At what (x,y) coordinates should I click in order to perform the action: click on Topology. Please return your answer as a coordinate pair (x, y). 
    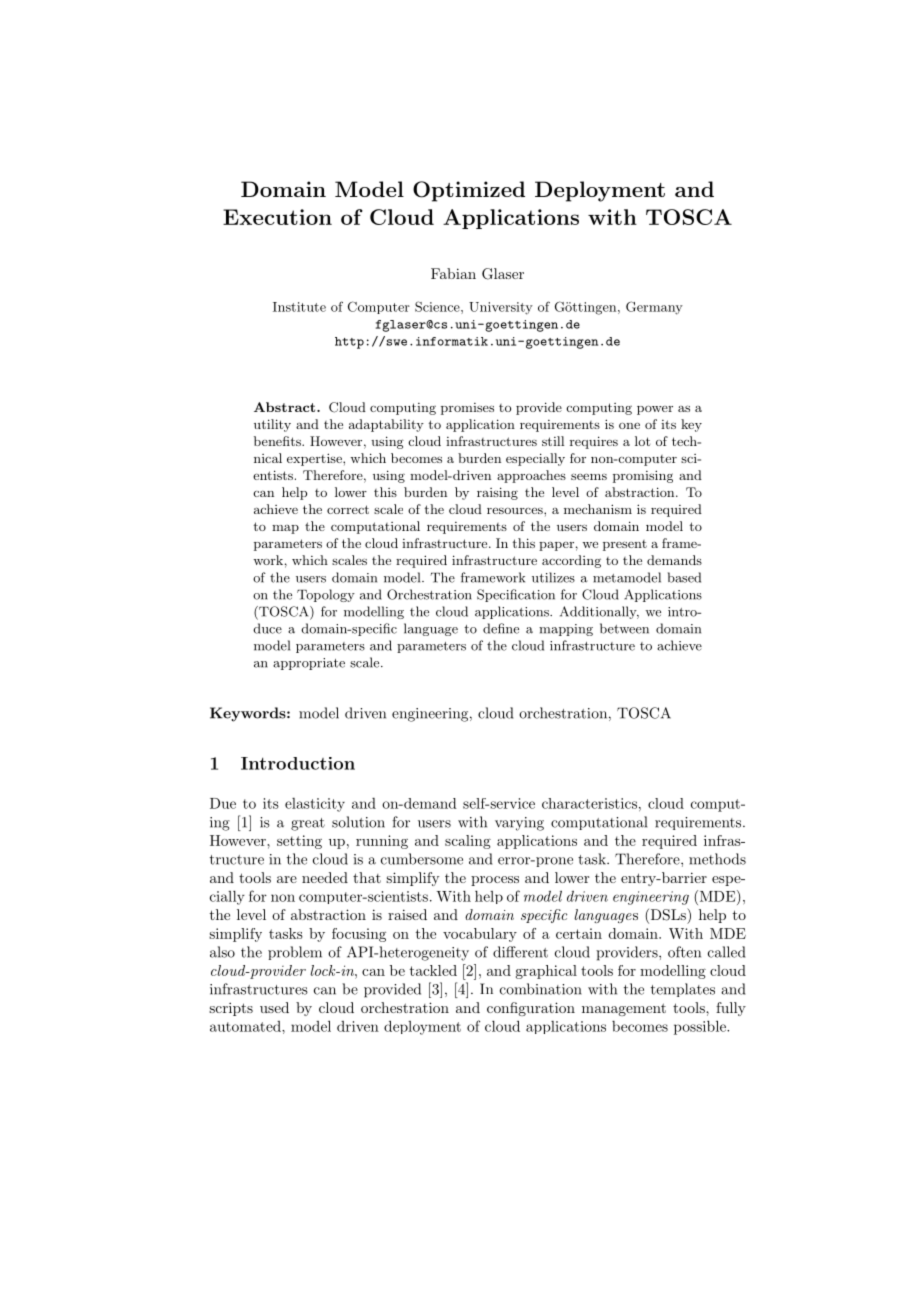
    Looking at the image, I should click on (326, 595).
